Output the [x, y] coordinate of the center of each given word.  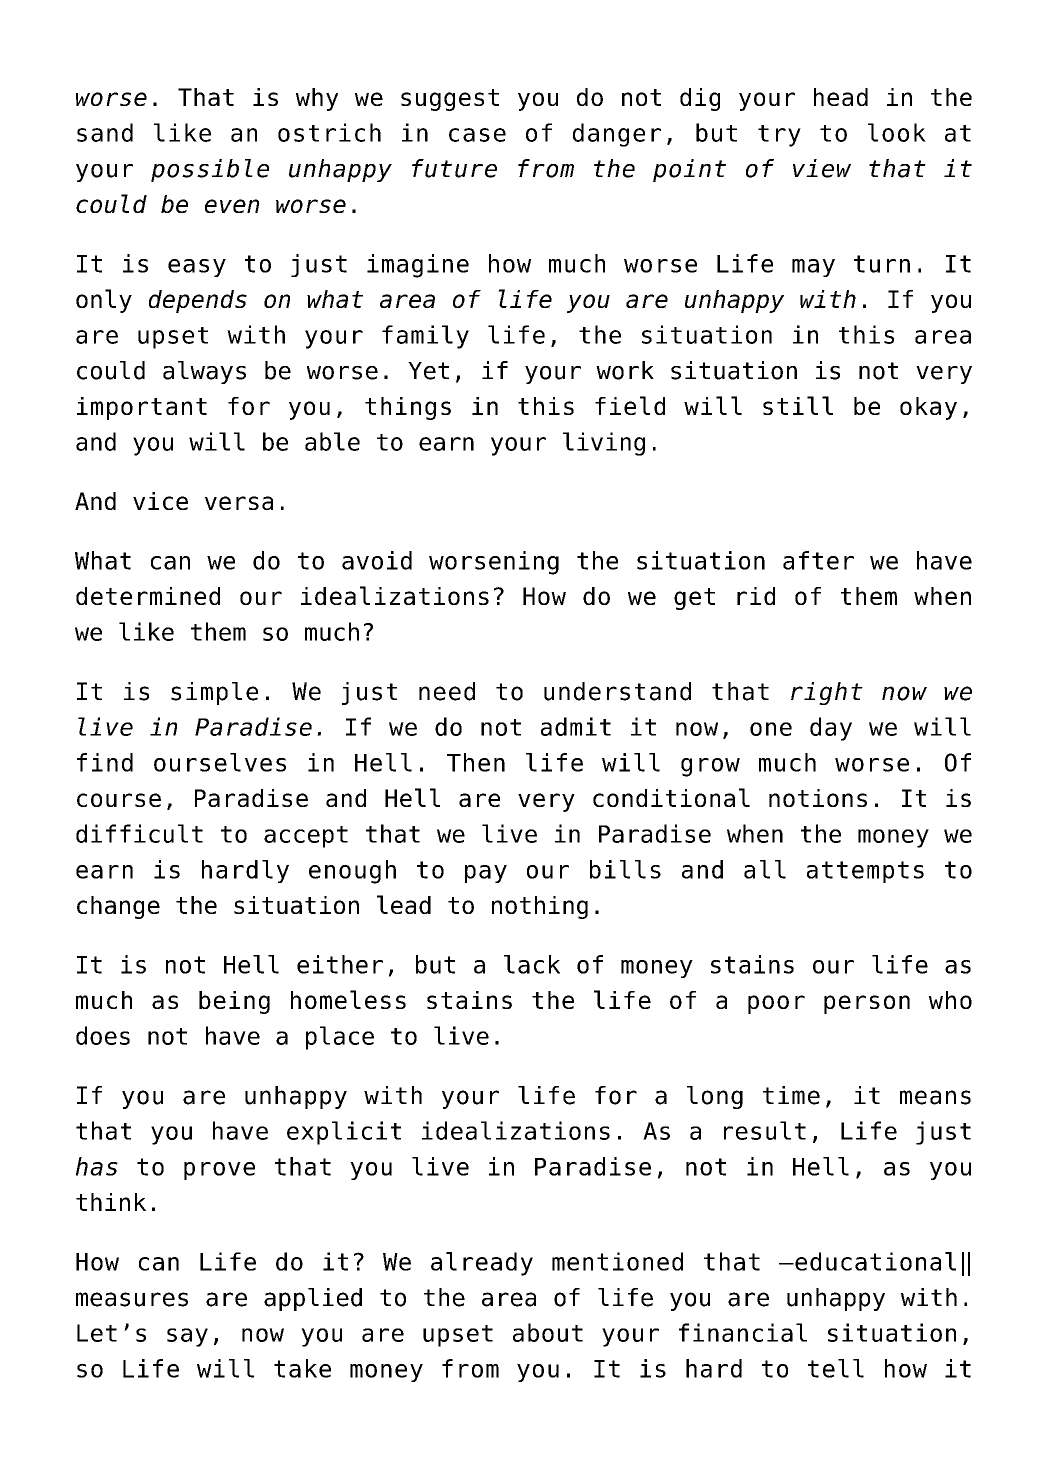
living [604, 444]
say [187, 1337]
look [897, 132]
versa [239, 503]
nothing [540, 907]
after [818, 560]
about [548, 1332]
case [477, 135]
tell [836, 1368]
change [118, 907]
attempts [865, 872]
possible [210, 170]
